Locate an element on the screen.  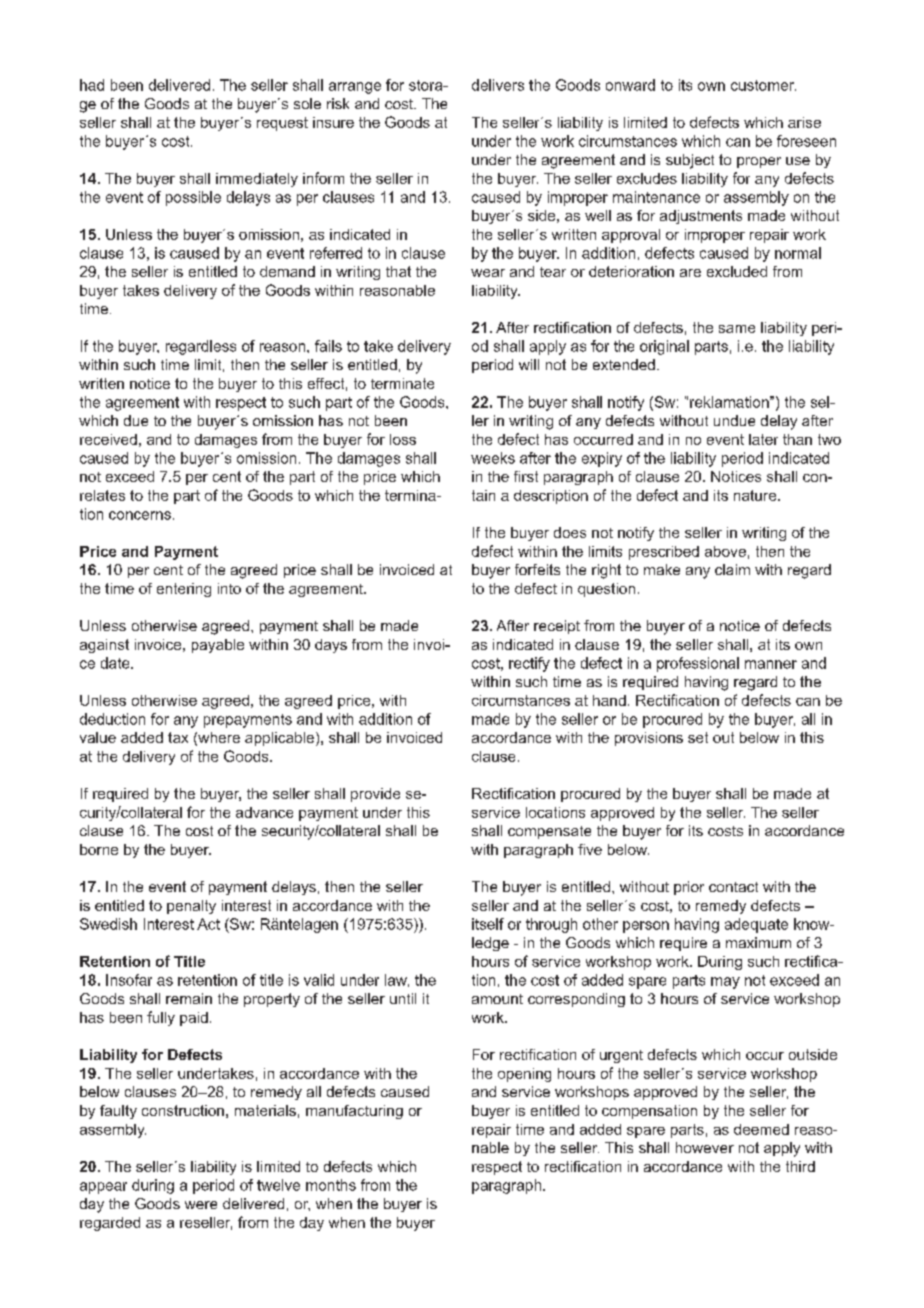
had is located at coordinates (92, 85).
